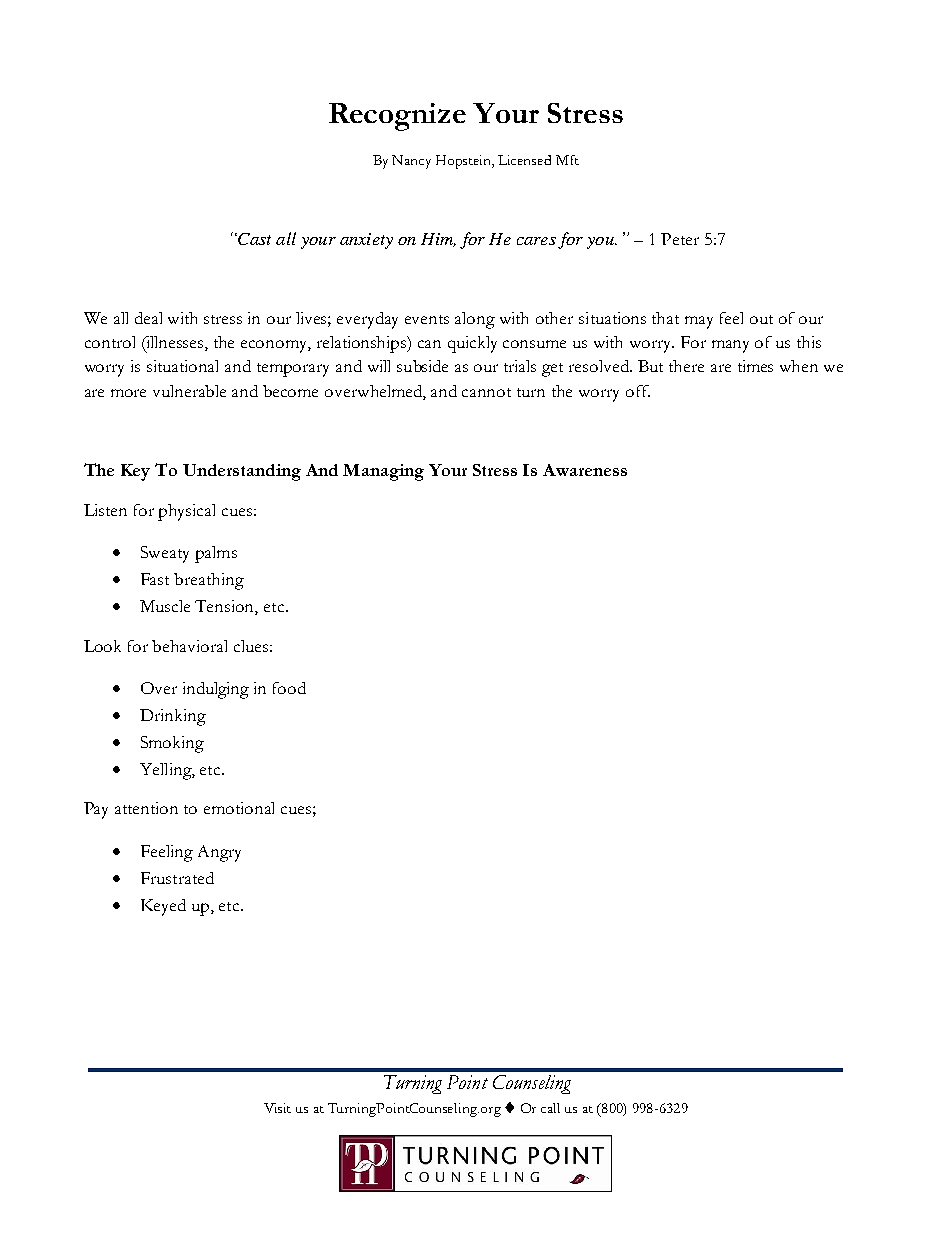  I want to click on Angry, so click(219, 853).
